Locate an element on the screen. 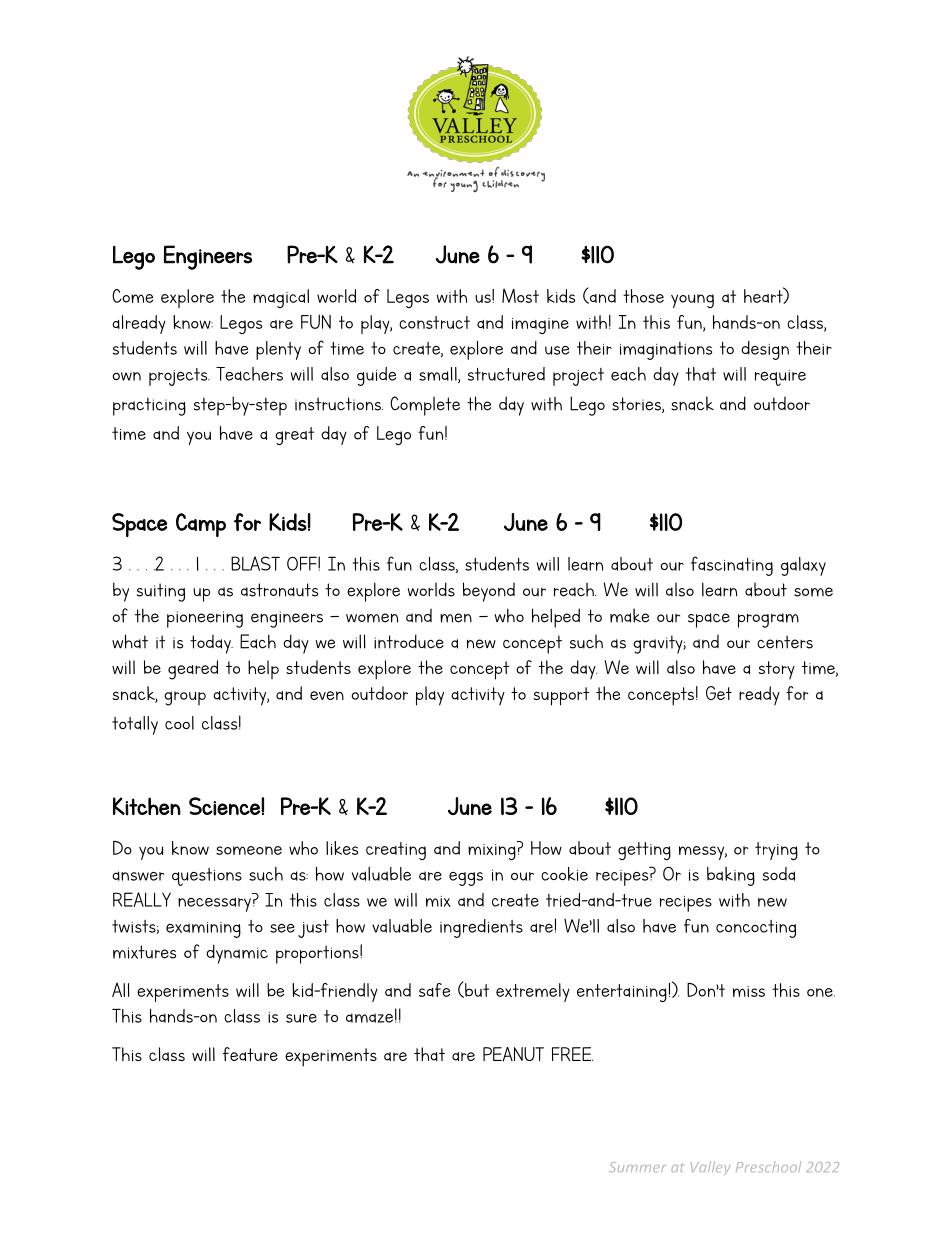  feature is located at coordinates (250, 1054).
